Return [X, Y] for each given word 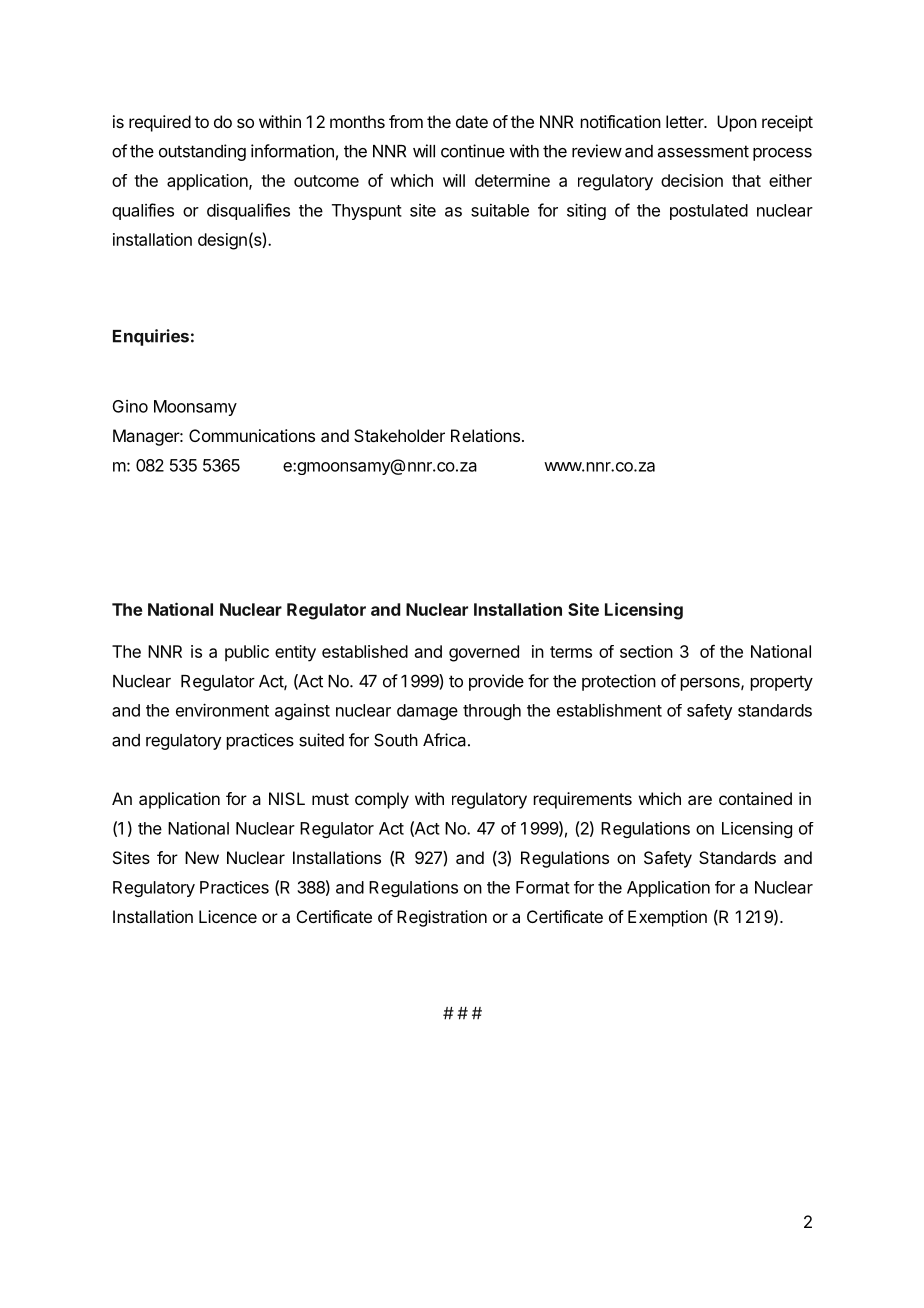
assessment [703, 151]
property [782, 683]
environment [222, 710]
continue [473, 151]
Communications [252, 435]
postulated [709, 212]
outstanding [202, 152]
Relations [485, 435]
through [492, 712]
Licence [228, 916]
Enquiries [151, 337]
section [646, 651]
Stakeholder [399, 435]
